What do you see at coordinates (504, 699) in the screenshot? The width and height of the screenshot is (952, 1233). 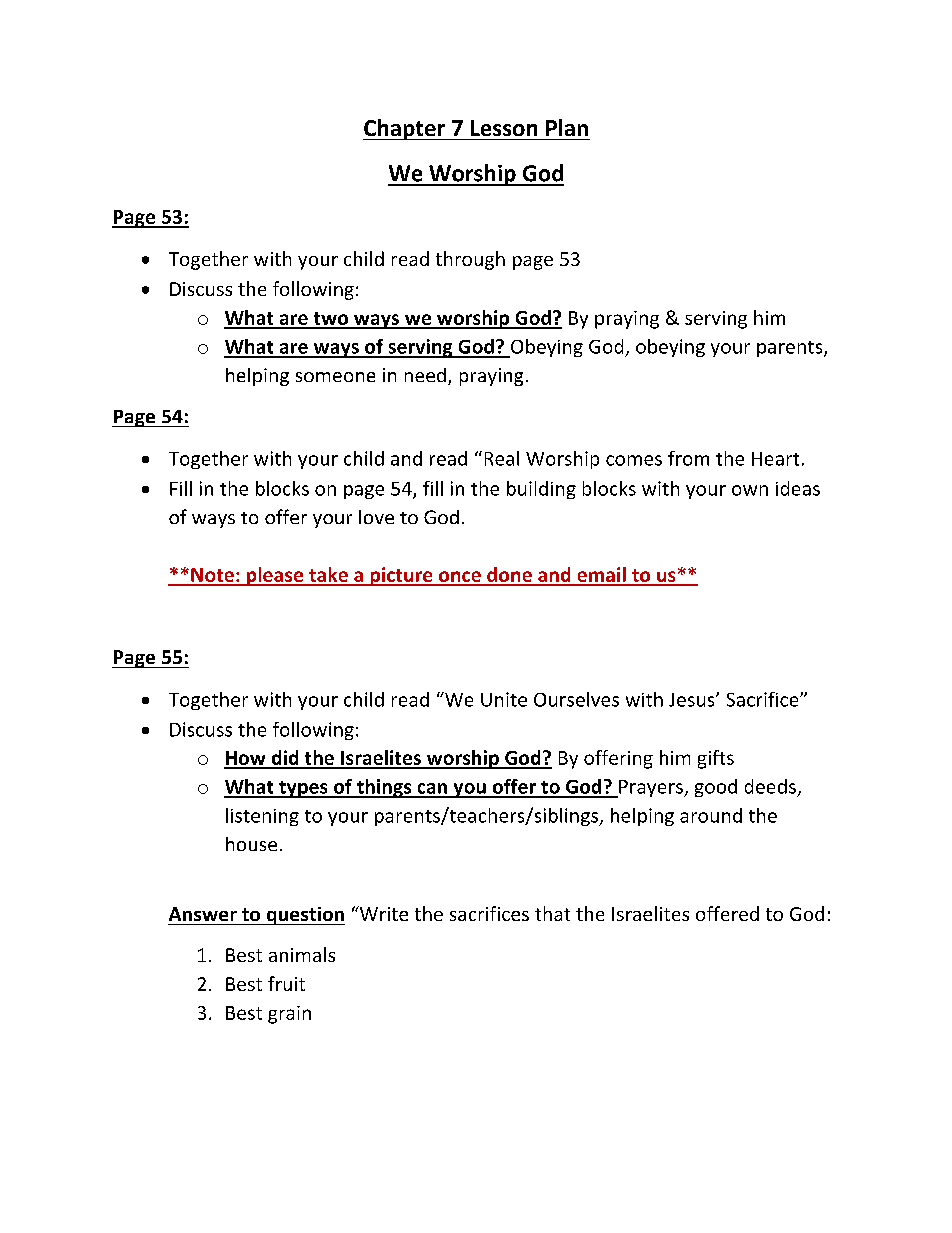 I see `Unite` at bounding box center [504, 699].
